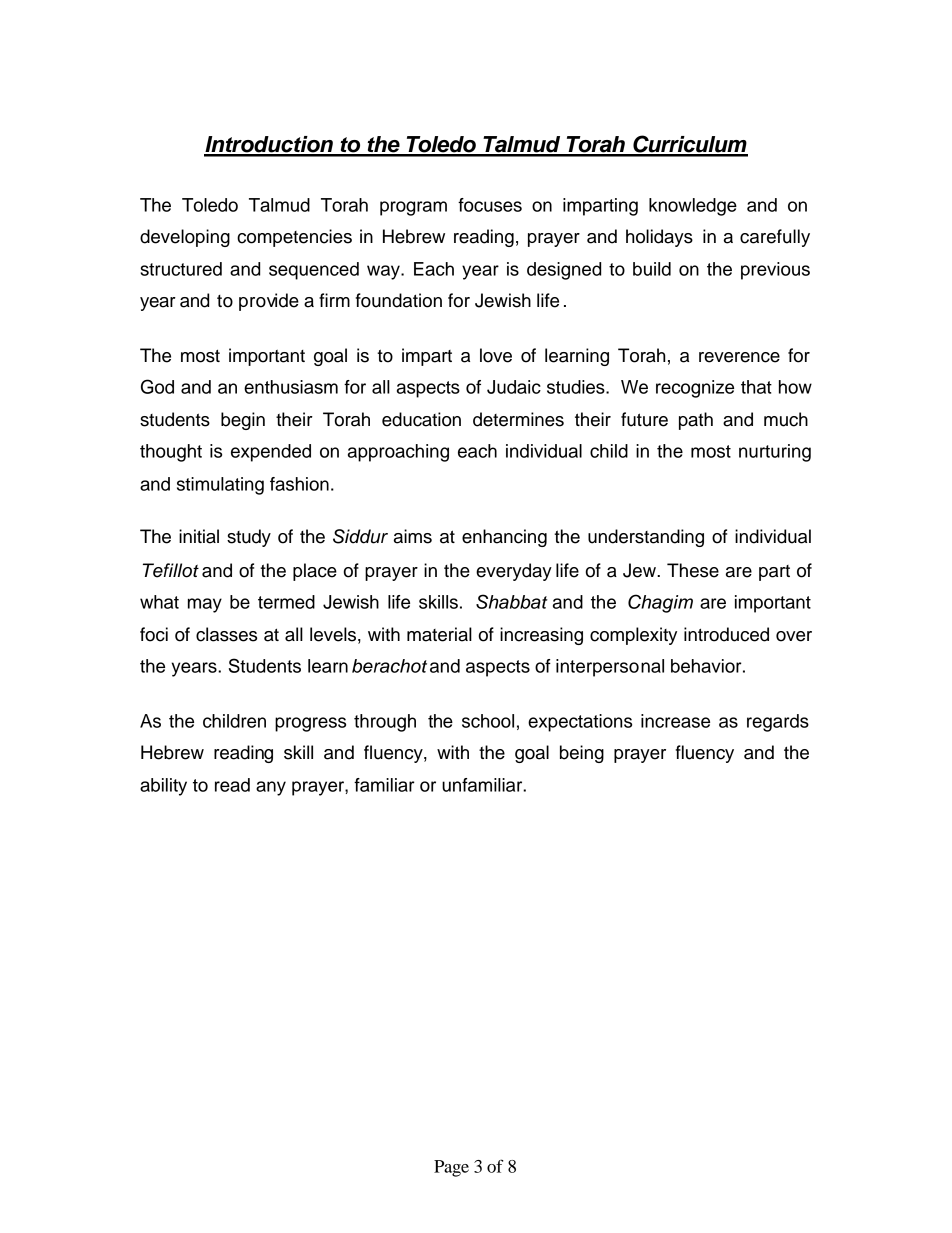  I want to click on school, so click(488, 721).
